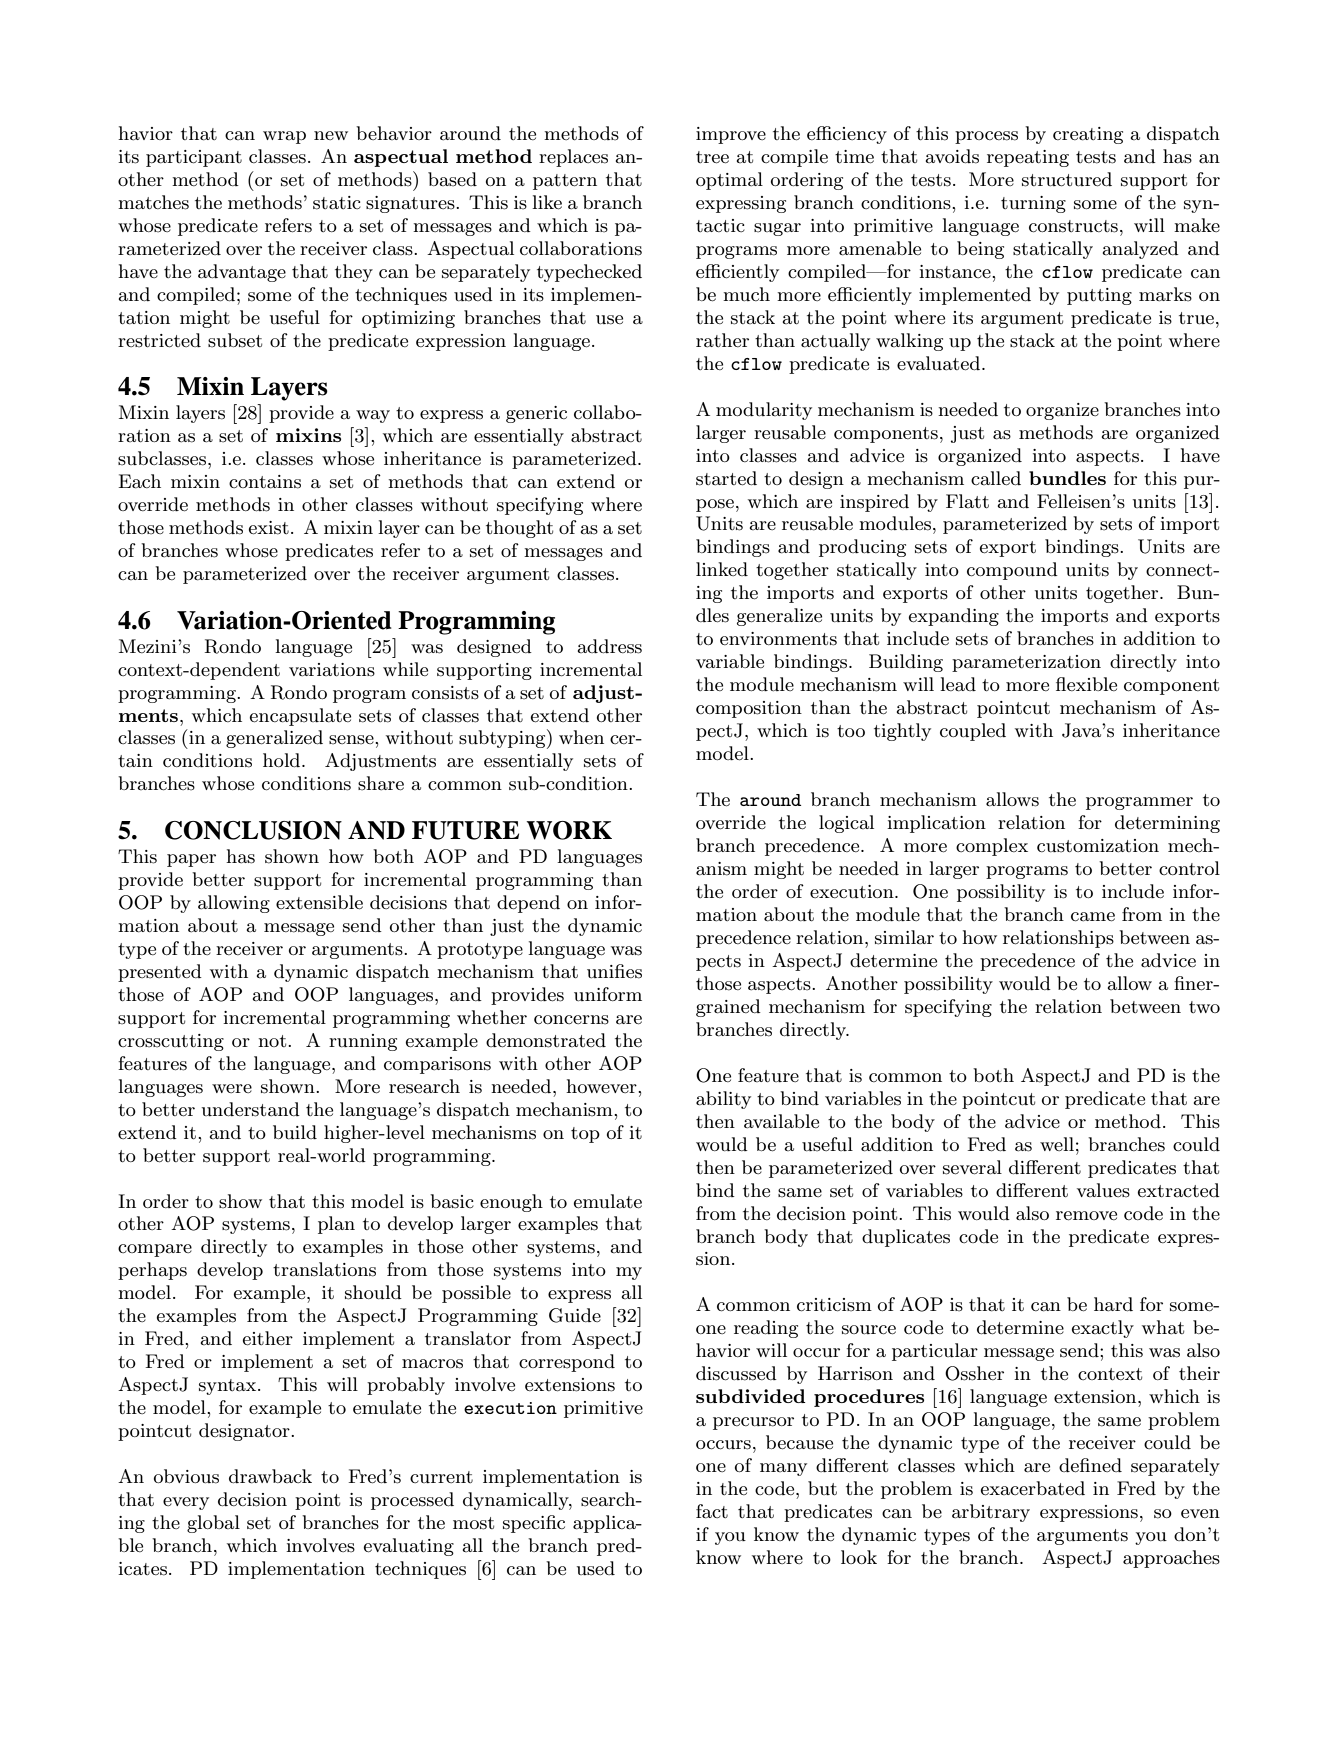 Image resolution: width=1344 pixels, height=1739 pixels. Describe the element at coordinates (284, 137) in the image. I see `wrap` at that location.
